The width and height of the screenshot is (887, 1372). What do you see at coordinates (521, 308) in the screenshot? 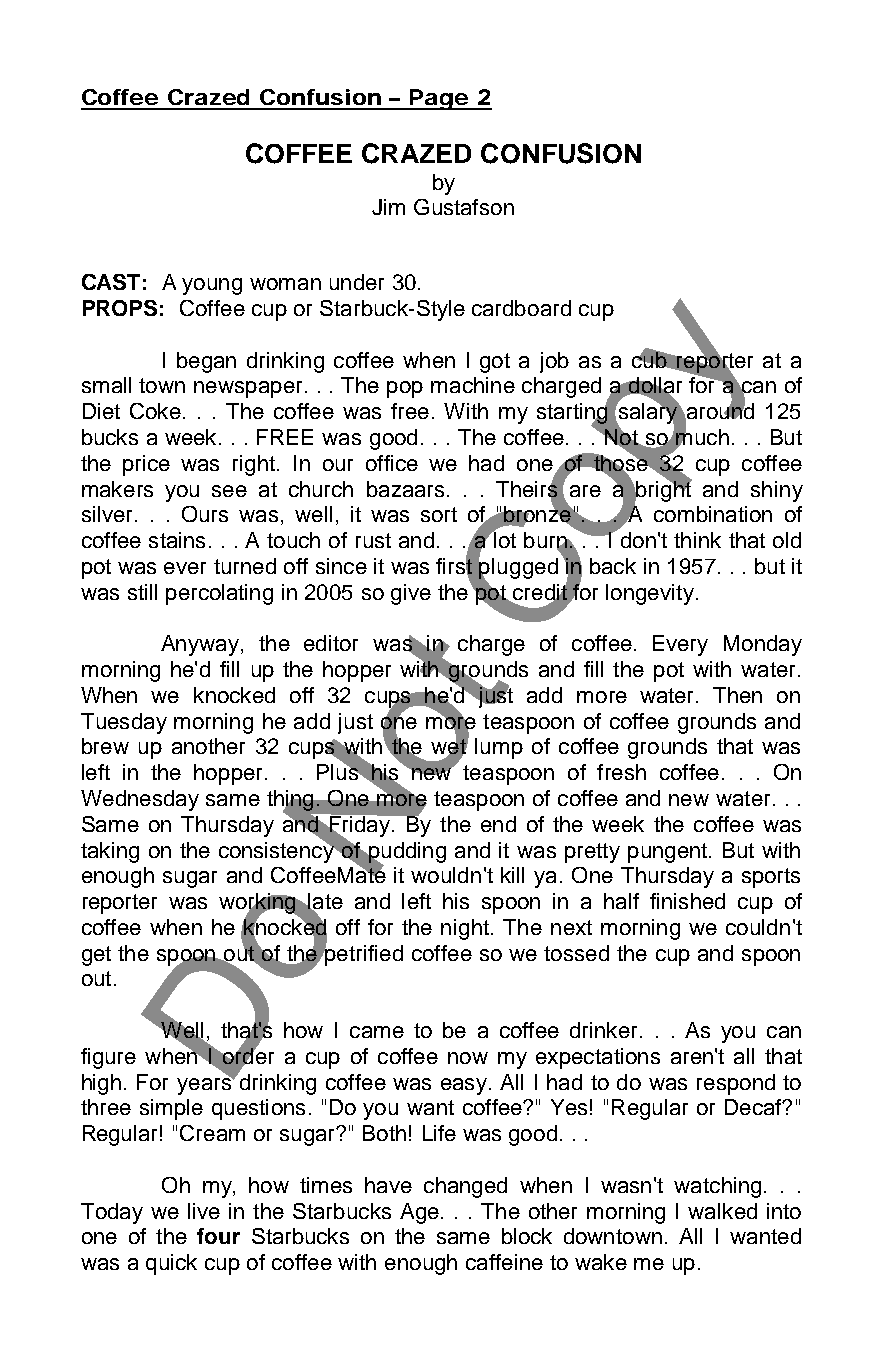
I see `cardboard` at bounding box center [521, 308].
